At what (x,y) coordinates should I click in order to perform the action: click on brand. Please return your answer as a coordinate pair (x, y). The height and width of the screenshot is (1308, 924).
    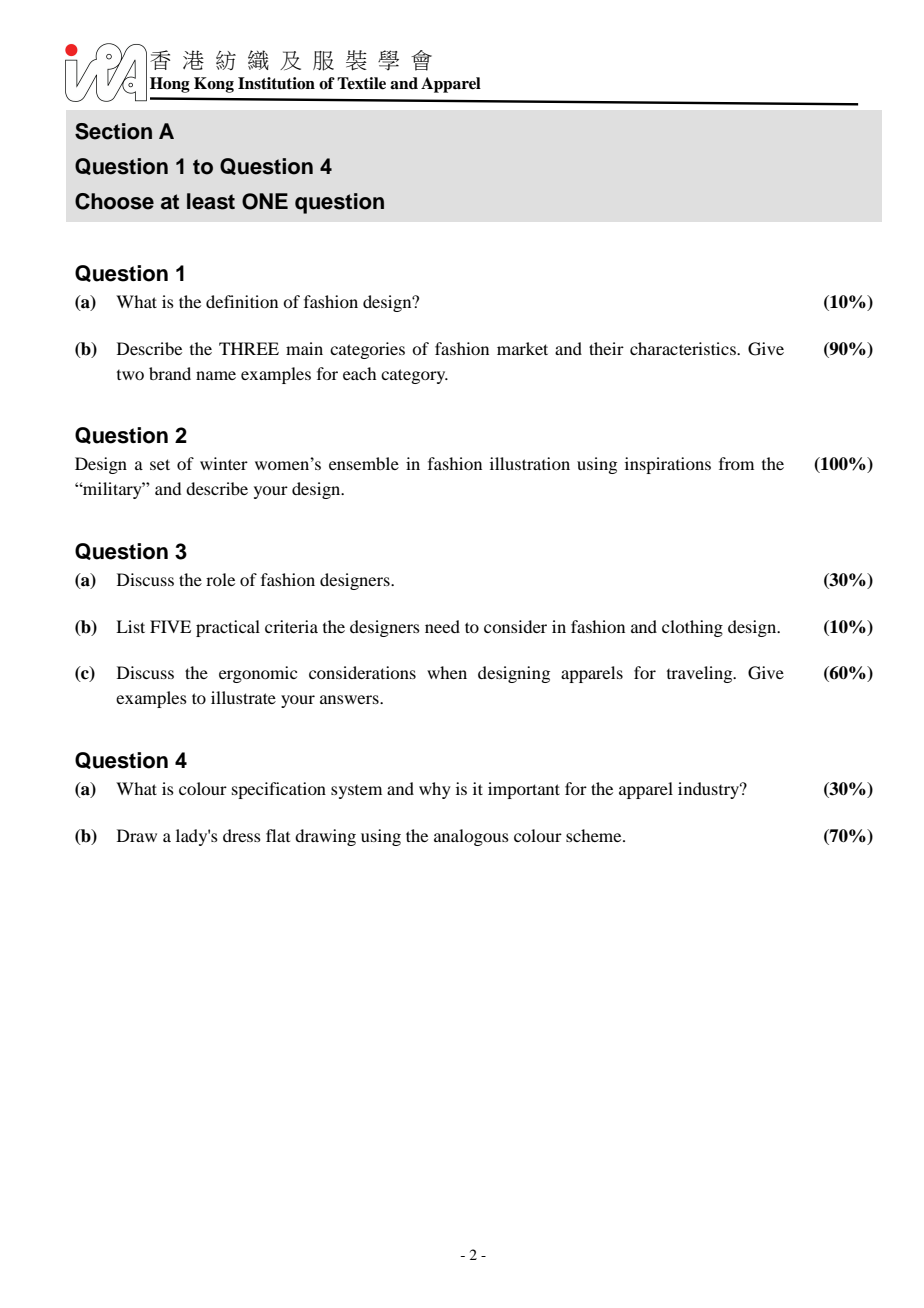
    Looking at the image, I should click on (170, 373).
